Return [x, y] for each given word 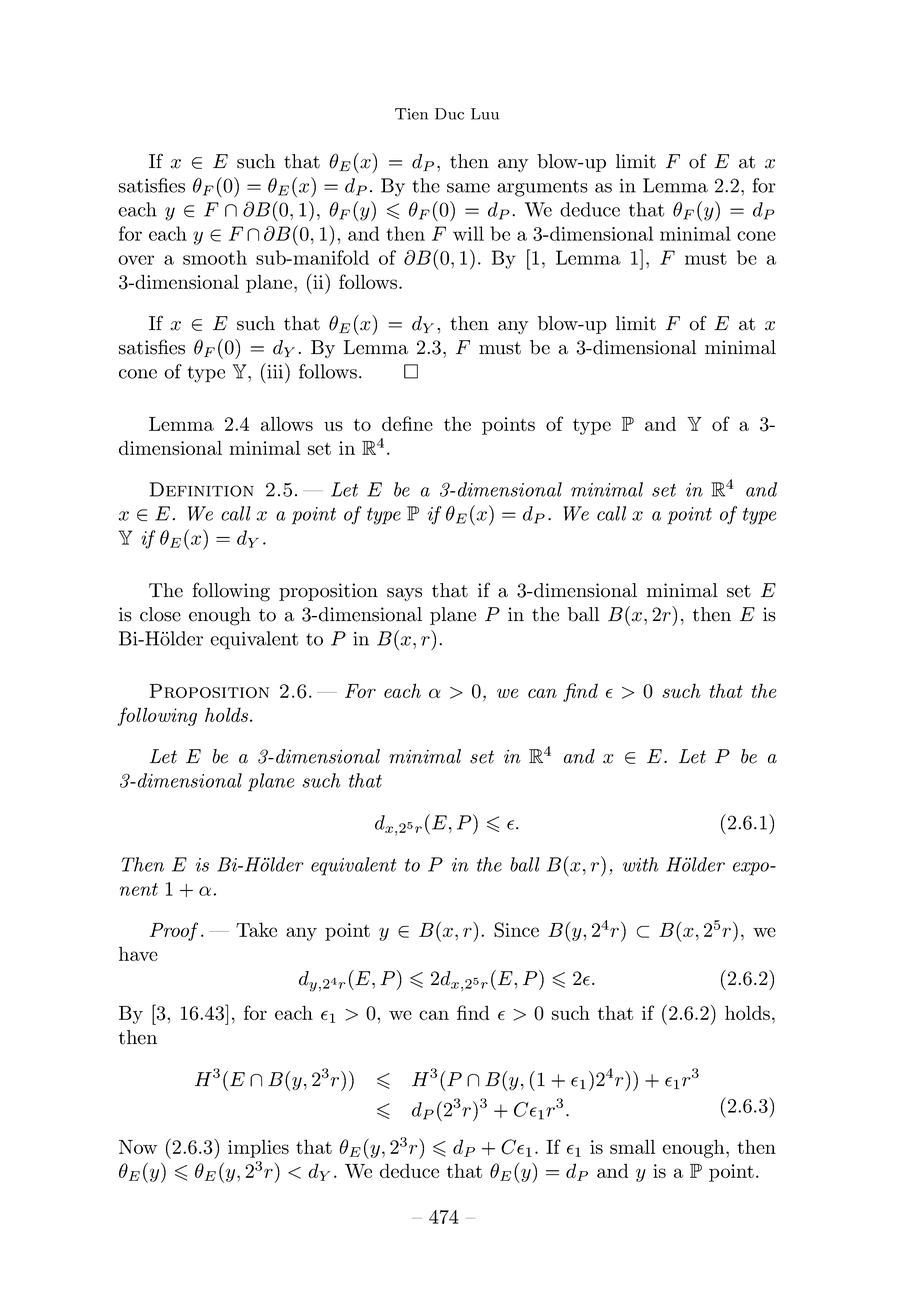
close [160, 614]
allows [287, 423]
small [632, 1146]
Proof [174, 931]
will [468, 233]
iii [275, 371]
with [641, 864]
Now [138, 1147]
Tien [411, 114]
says [404, 594]
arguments [542, 188]
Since [516, 930]
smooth [215, 257]
